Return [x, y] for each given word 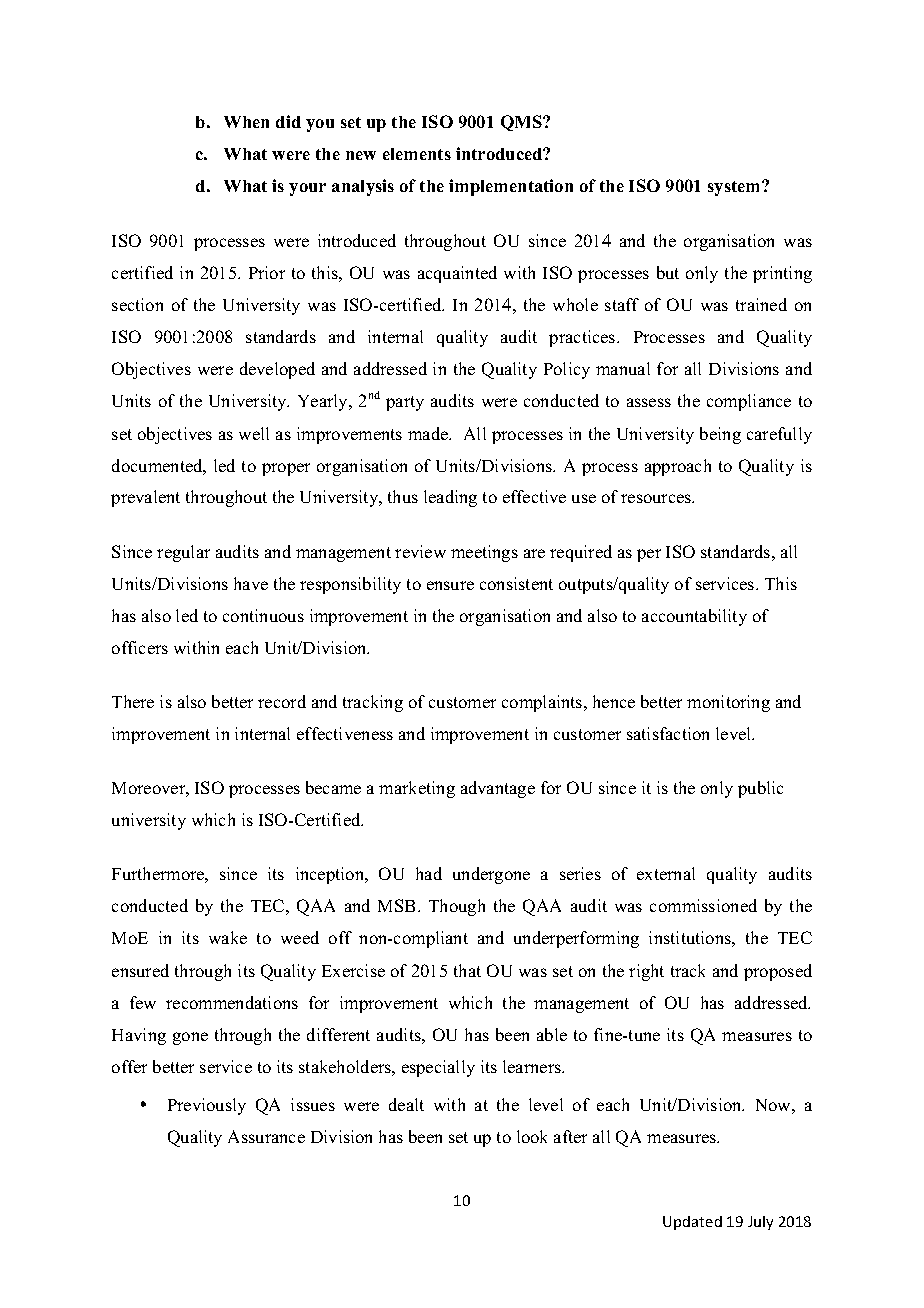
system [735, 188]
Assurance [266, 1136]
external [666, 873]
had [429, 873]
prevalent [145, 498]
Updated [692, 1223]
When [246, 122]
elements [417, 154]
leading [450, 498]
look [532, 1136]
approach [678, 467]
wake [228, 937]
